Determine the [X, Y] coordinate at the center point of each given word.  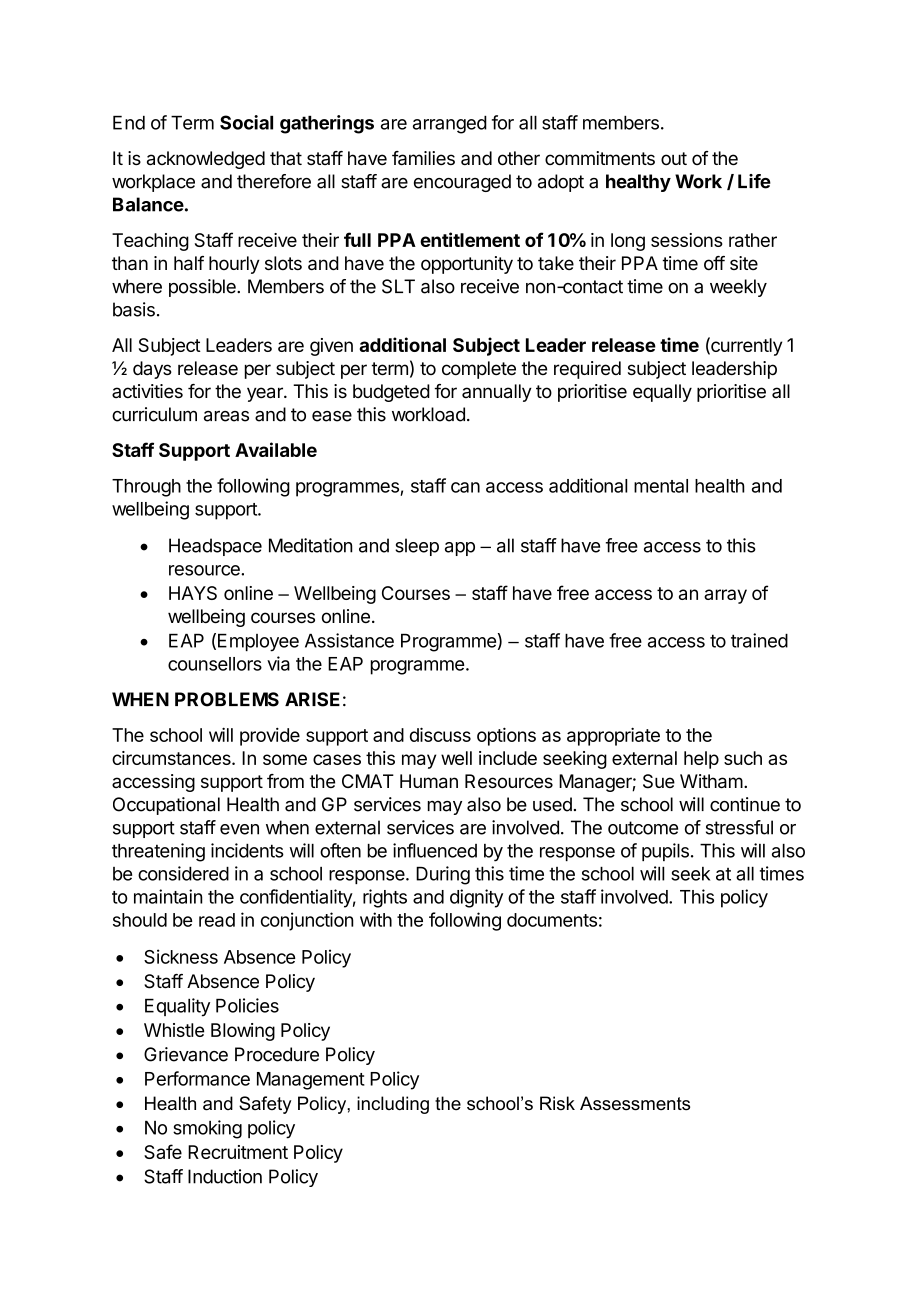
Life [754, 181]
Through [146, 488]
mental [661, 486]
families [423, 158]
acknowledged [206, 160]
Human [429, 781]
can [465, 487]
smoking [207, 1129]
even [239, 829]
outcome [643, 828]
